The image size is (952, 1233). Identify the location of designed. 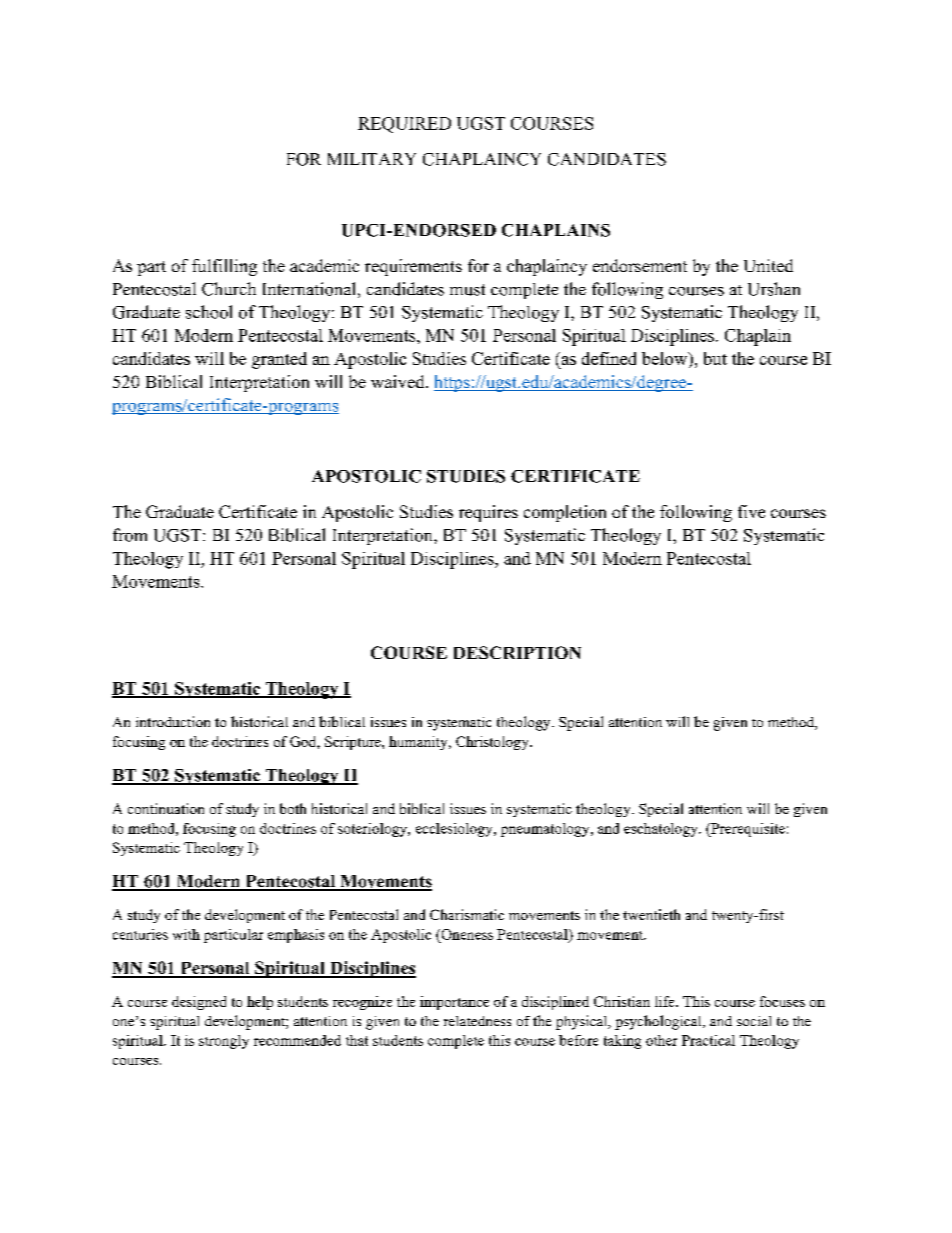
(199, 1003).
